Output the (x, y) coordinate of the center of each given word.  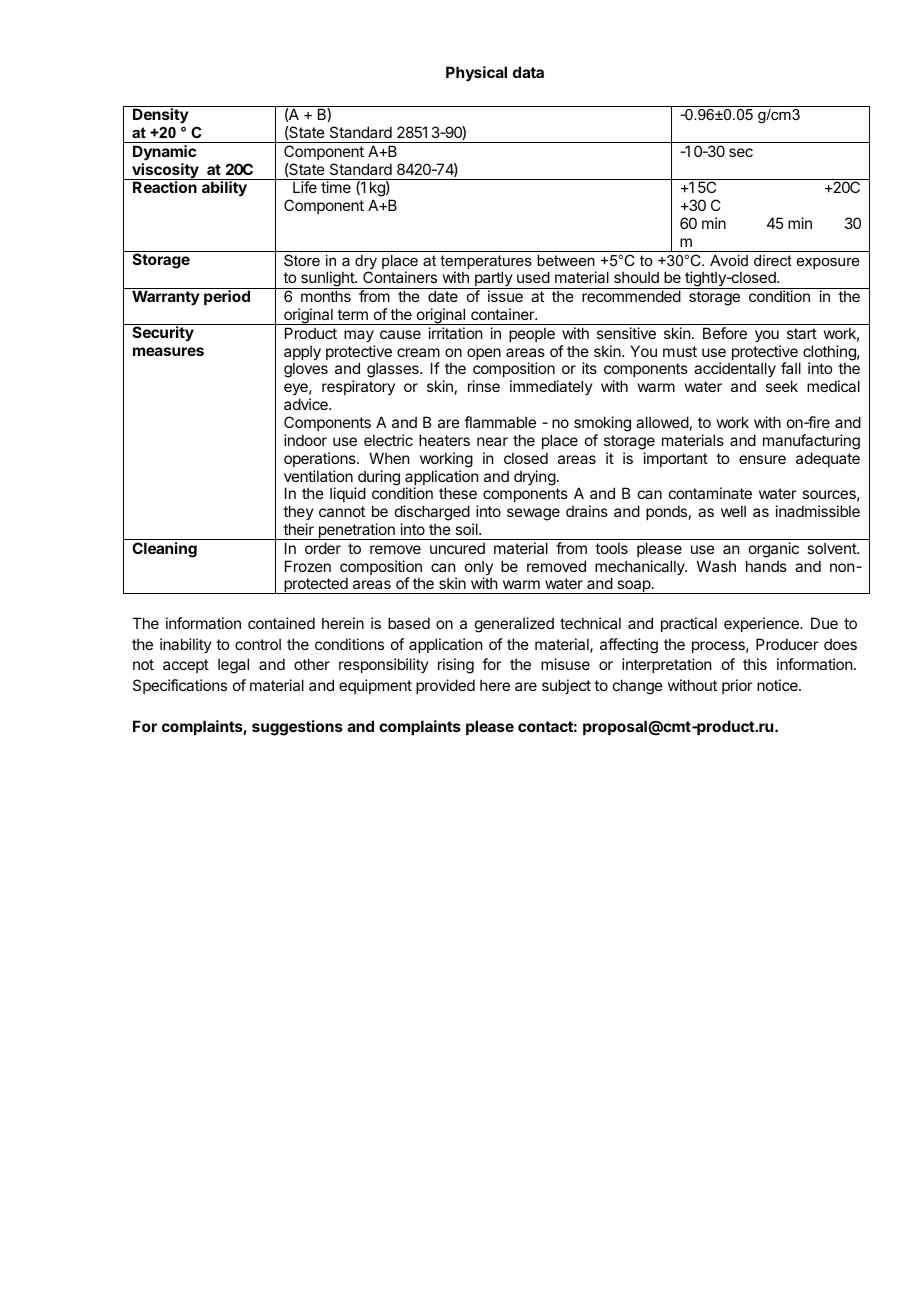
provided (445, 686)
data (528, 72)
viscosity (165, 171)
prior (737, 686)
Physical (476, 74)
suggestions (297, 728)
